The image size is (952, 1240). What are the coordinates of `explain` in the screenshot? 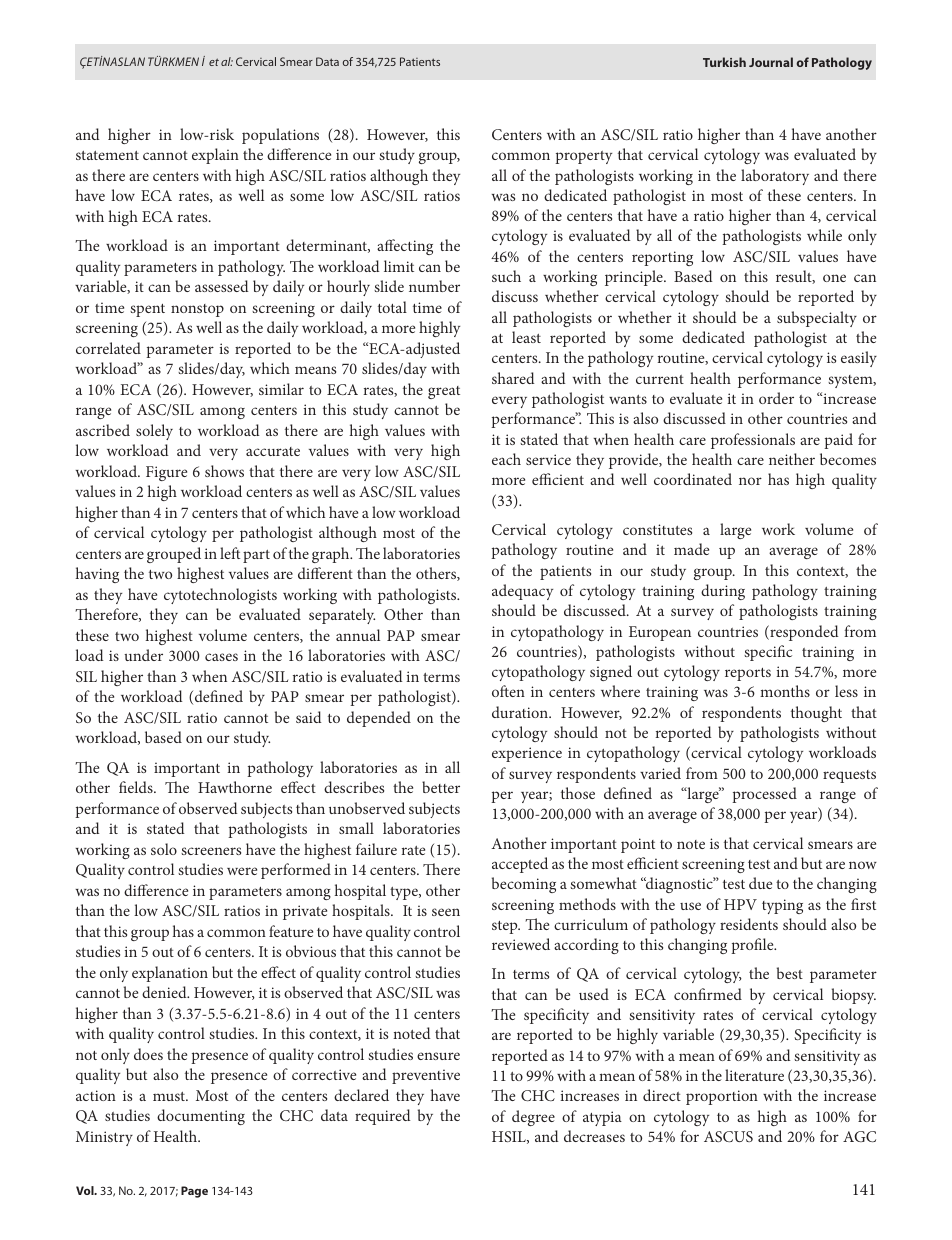 It's located at (215, 156).
